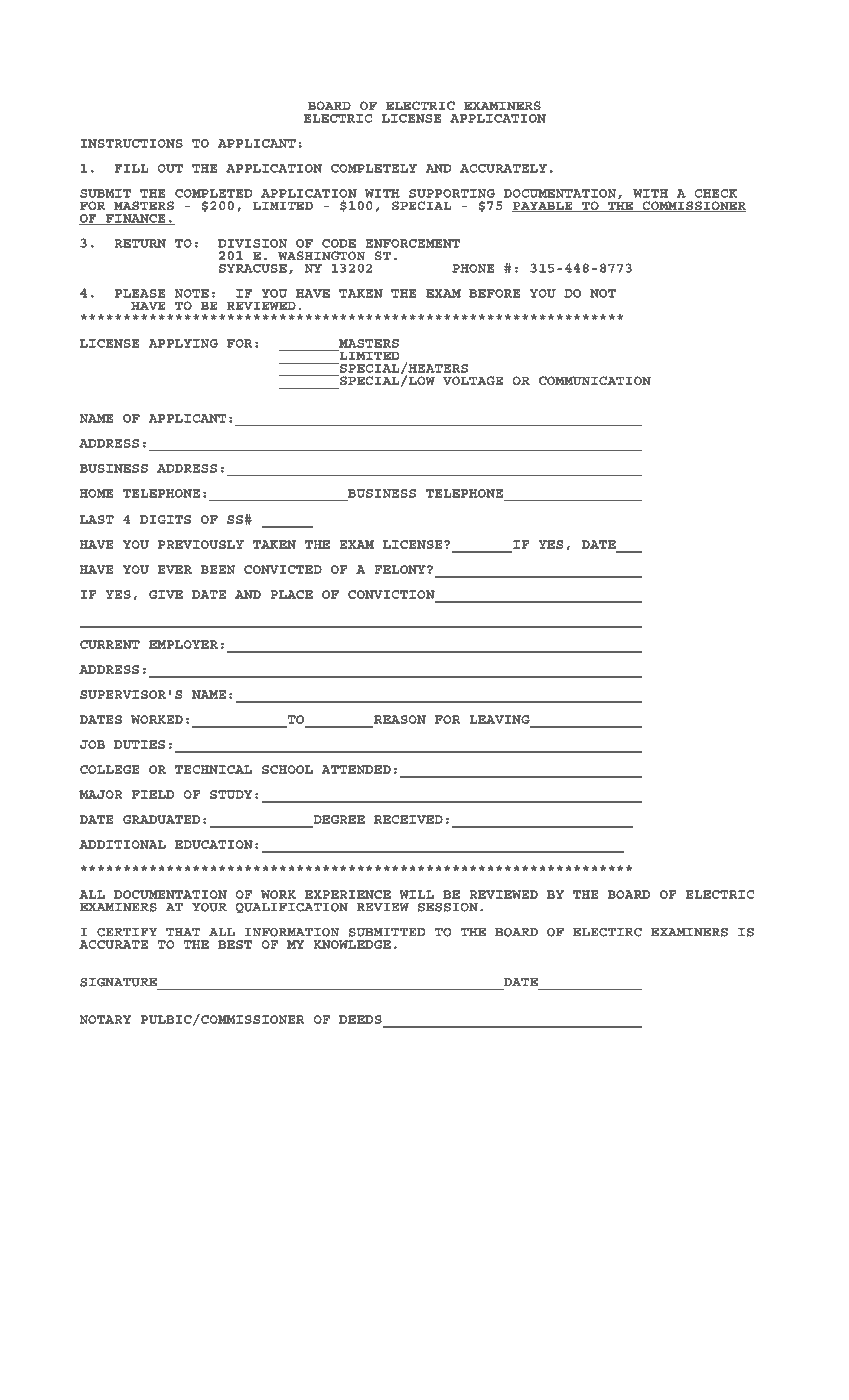  Describe the element at coordinates (170, 168) in the screenshot. I see `OUT` at that location.
